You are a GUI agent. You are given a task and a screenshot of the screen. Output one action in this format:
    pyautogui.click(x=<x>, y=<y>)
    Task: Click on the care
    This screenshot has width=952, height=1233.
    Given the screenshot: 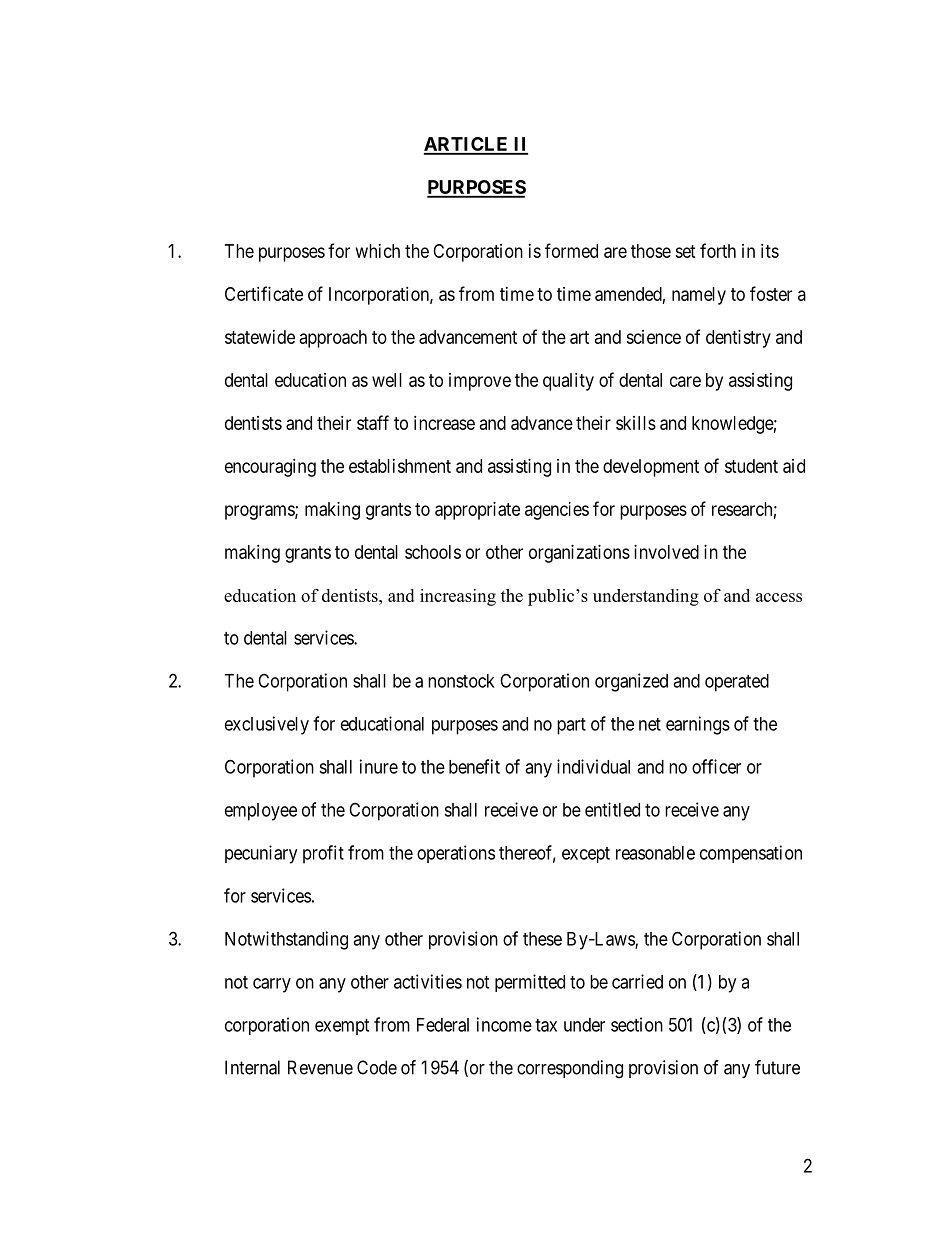 What is the action you would take?
    pyautogui.click(x=685, y=381)
